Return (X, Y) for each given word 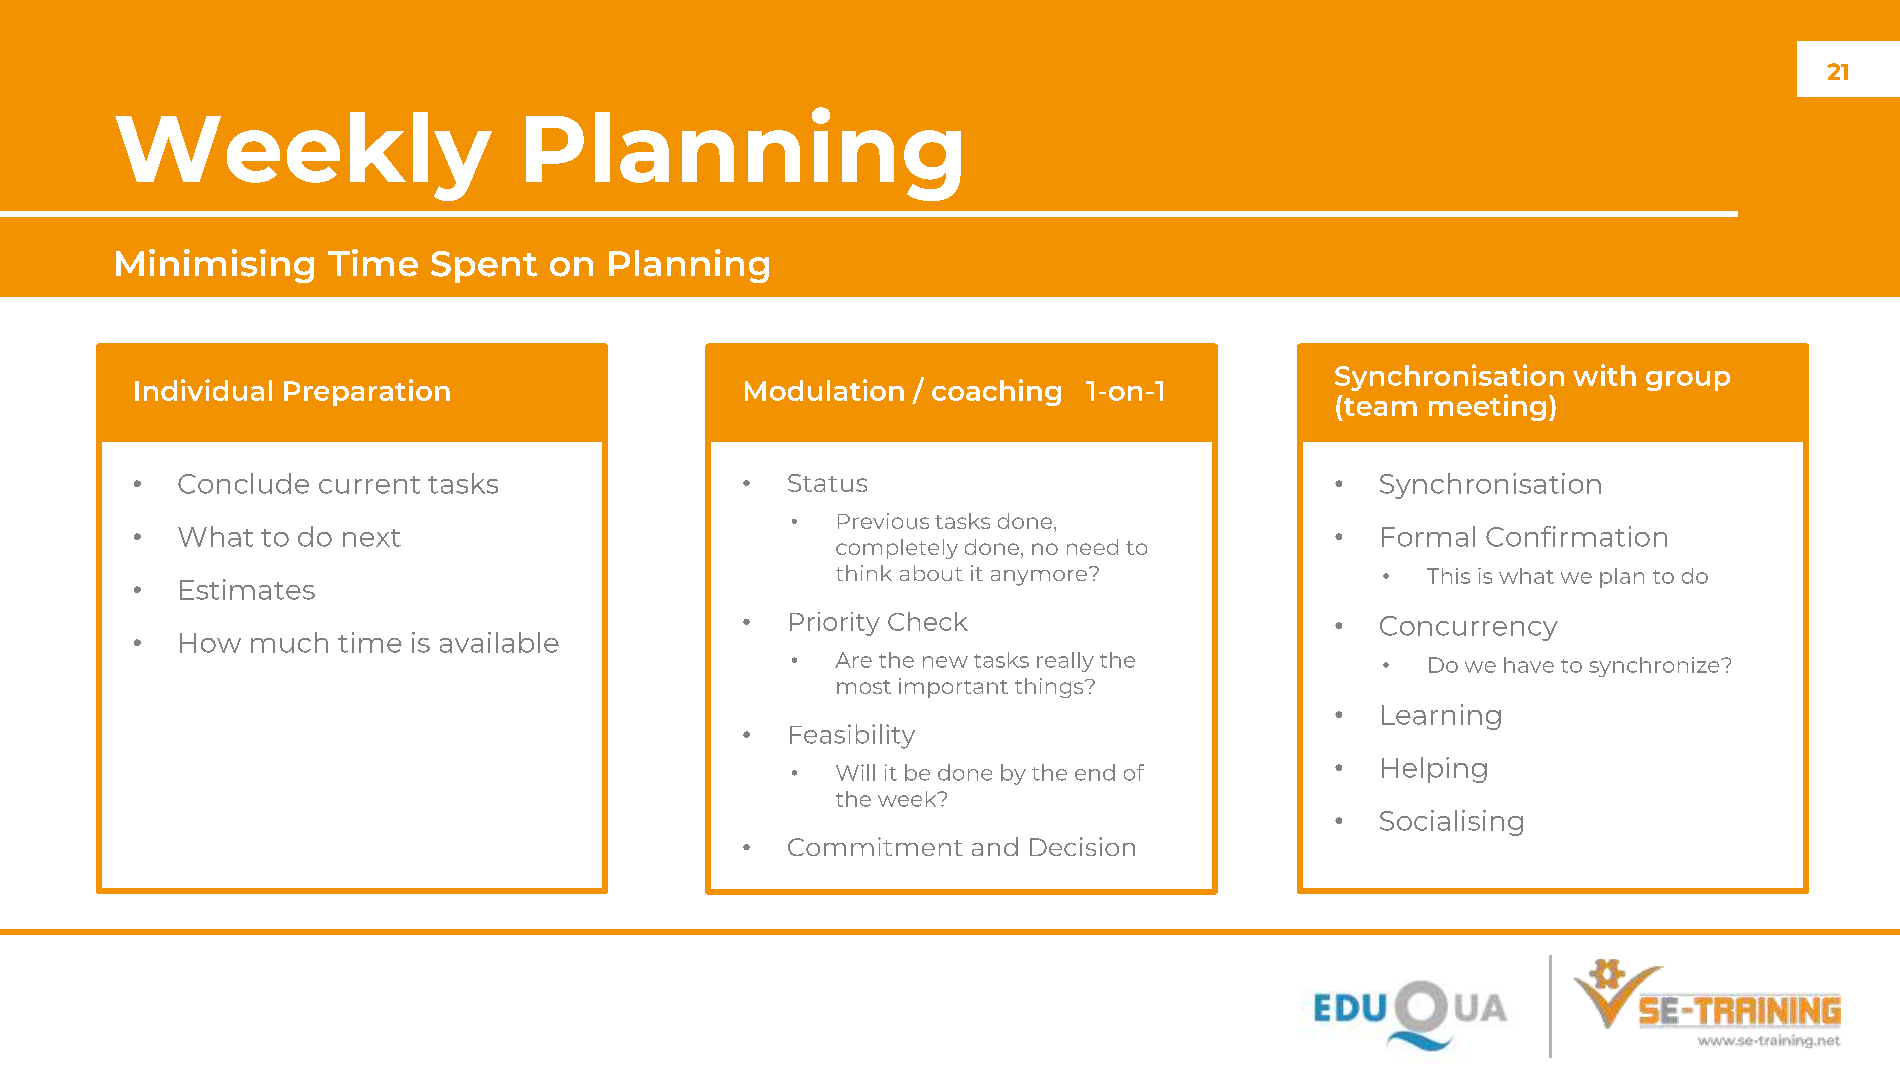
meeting (1487, 407)
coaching (996, 392)
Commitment (875, 846)
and (995, 846)
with (1604, 375)
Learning (1441, 717)
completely (897, 549)
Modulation (824, 390)
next (372, 538)
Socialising (1451, 823)
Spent (484, 267)
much (289, 642)
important (953, 688)
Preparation (367, 392)
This (1448, 576)
